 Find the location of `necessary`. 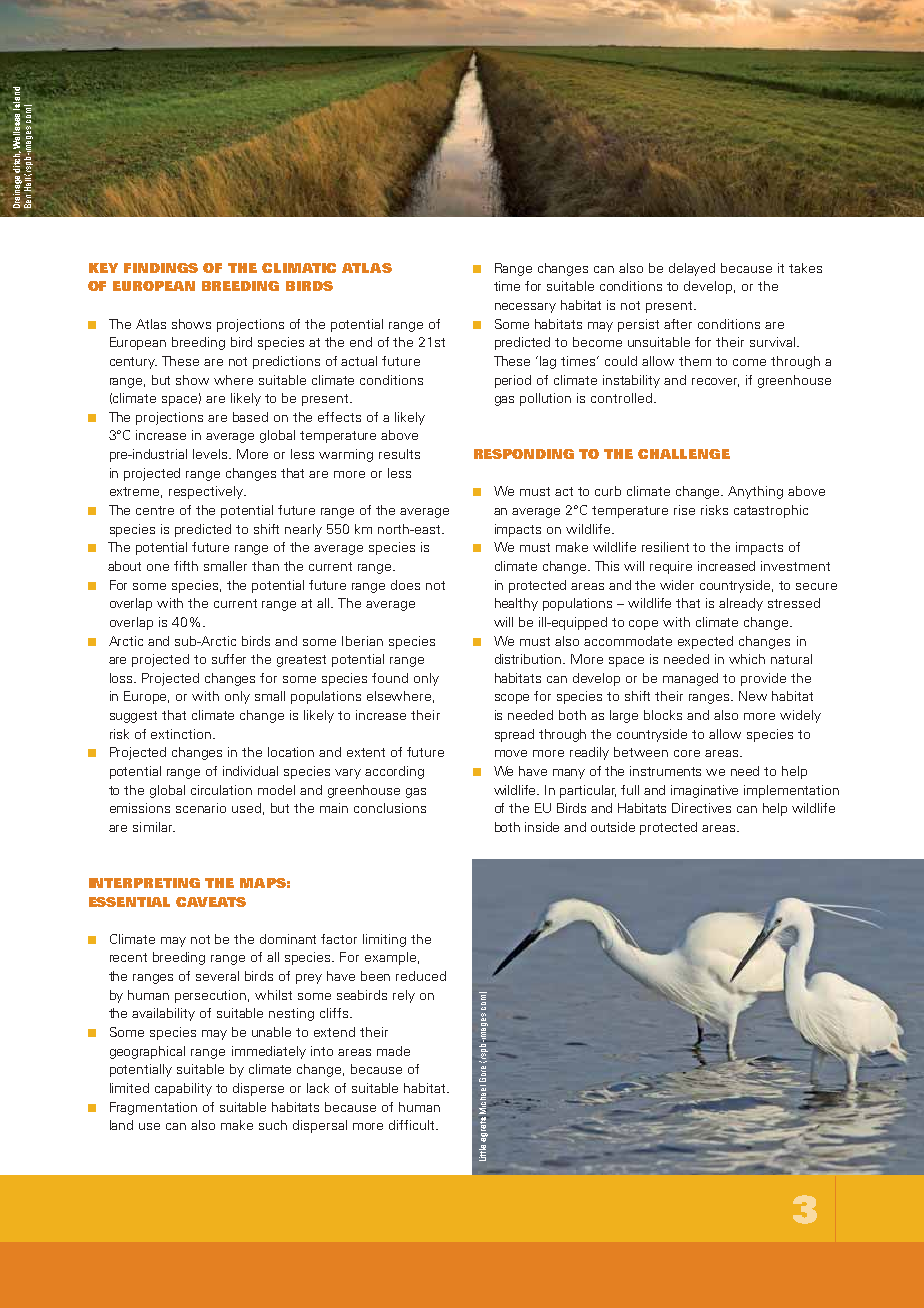

necessary is located at coordinates (525, 308).
